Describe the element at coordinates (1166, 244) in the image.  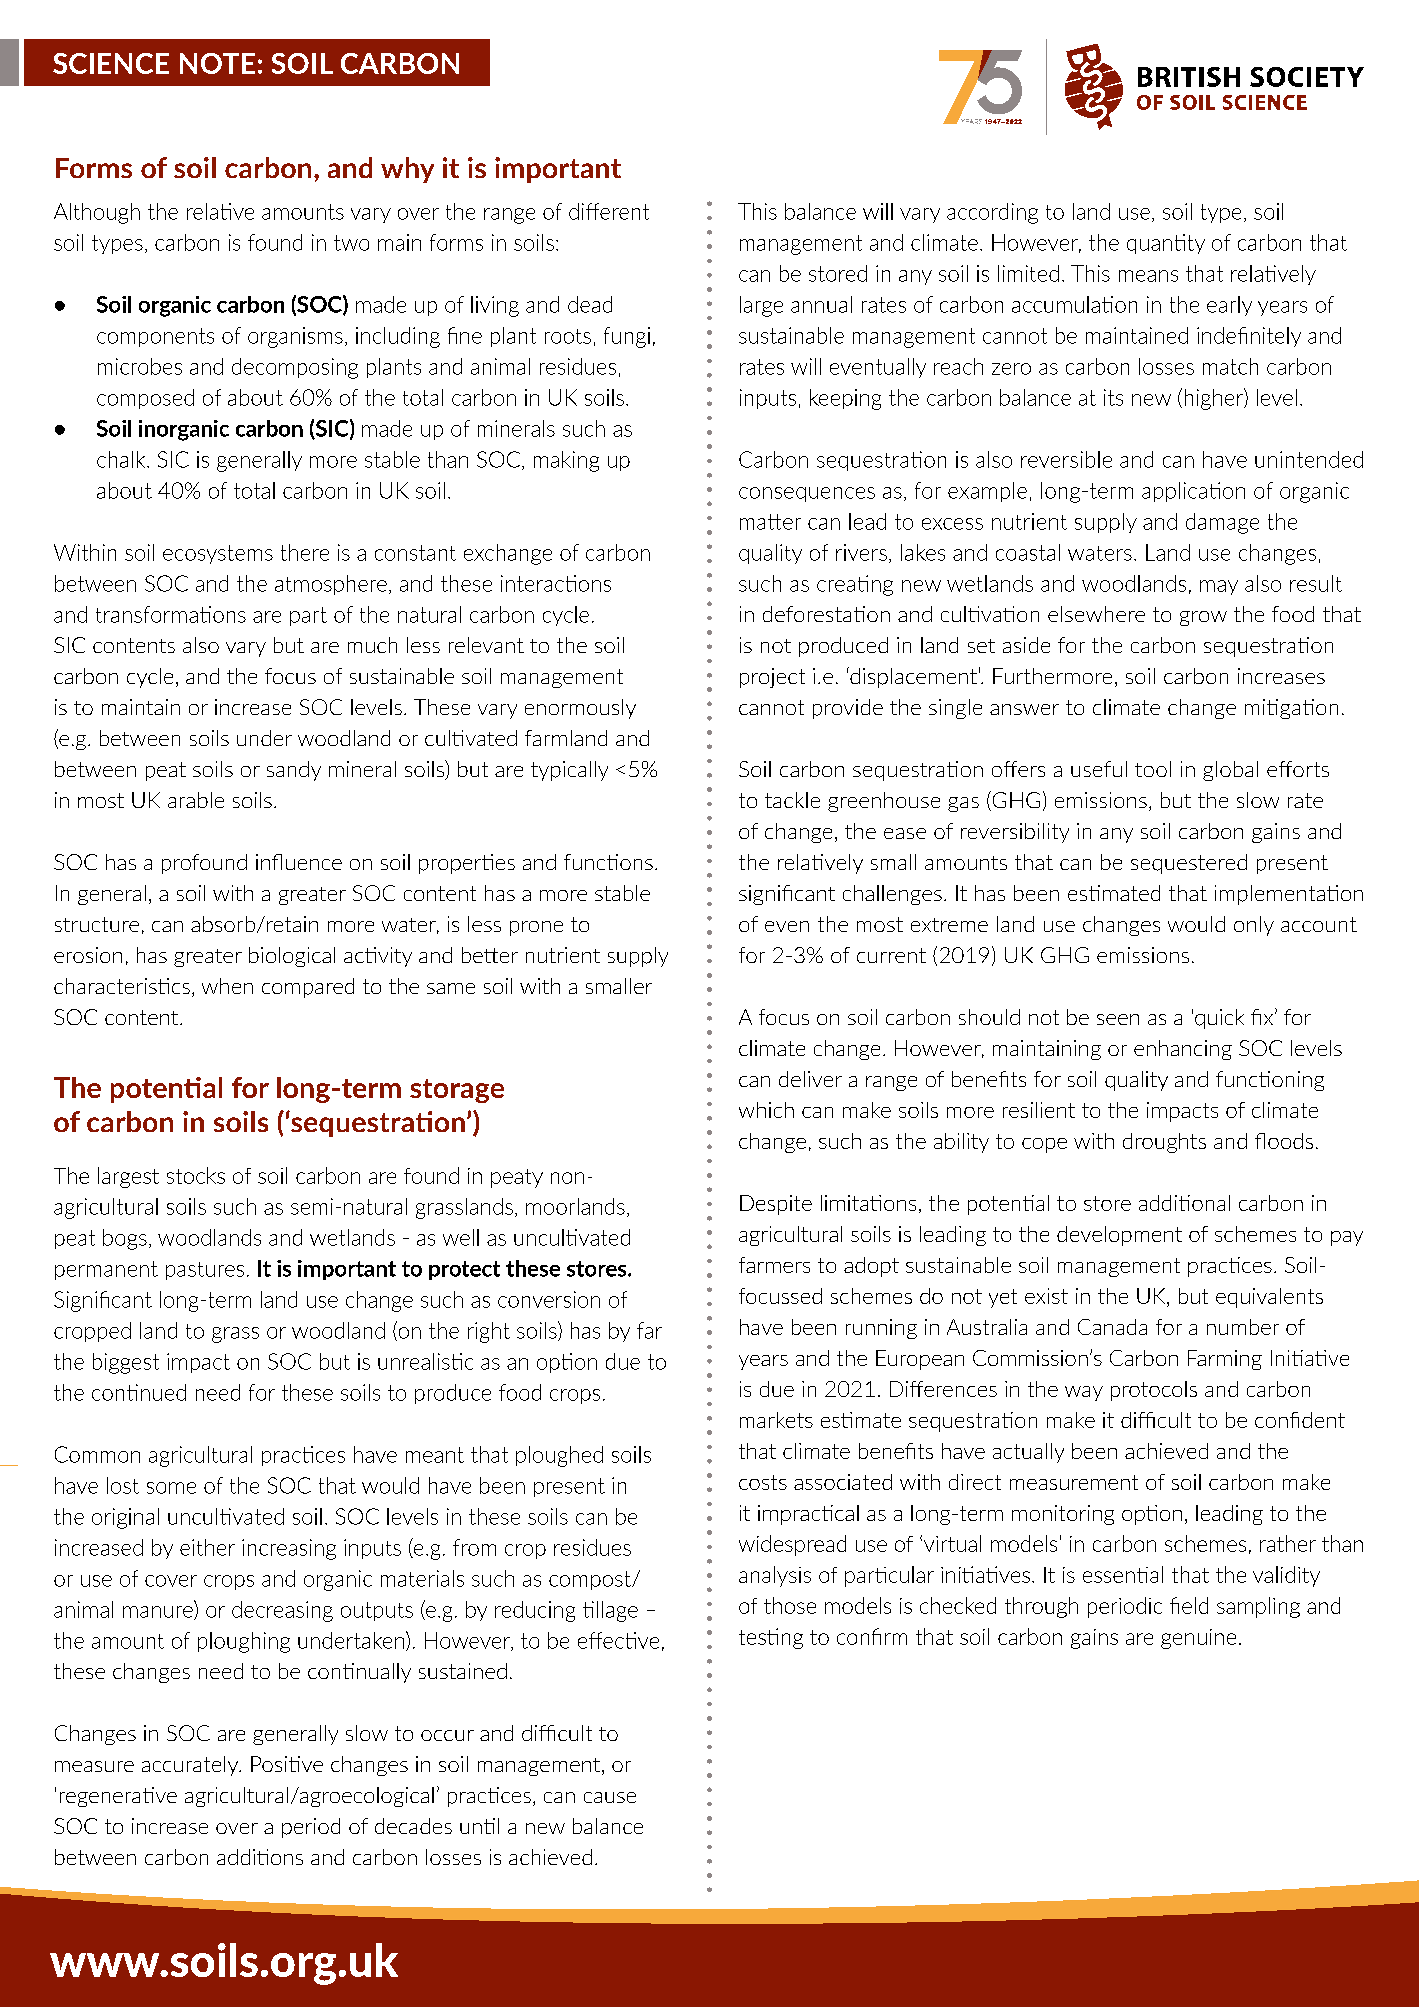
I see `quantity` at that location.
